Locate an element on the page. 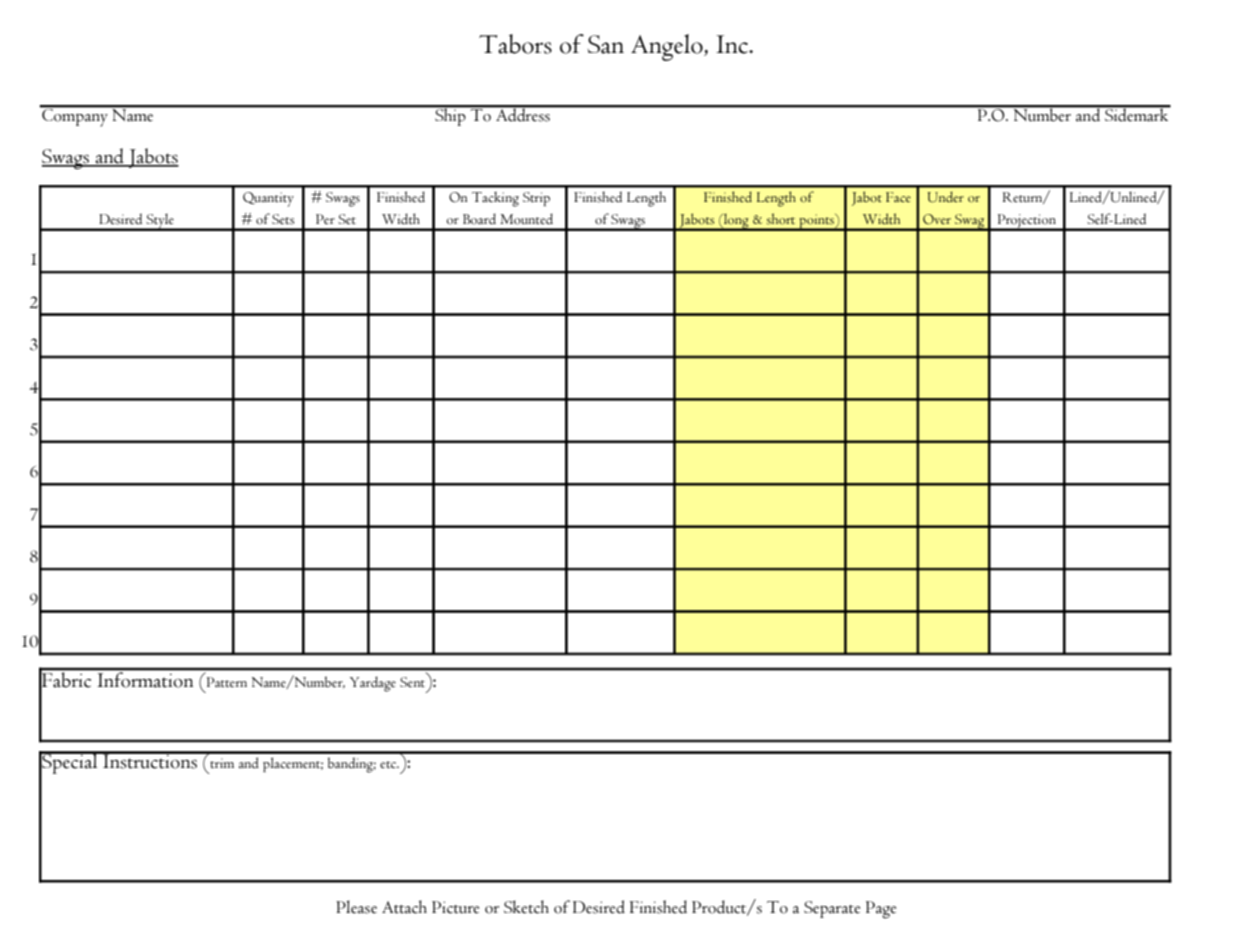  Yardage is located at coordinates (373, 684).
